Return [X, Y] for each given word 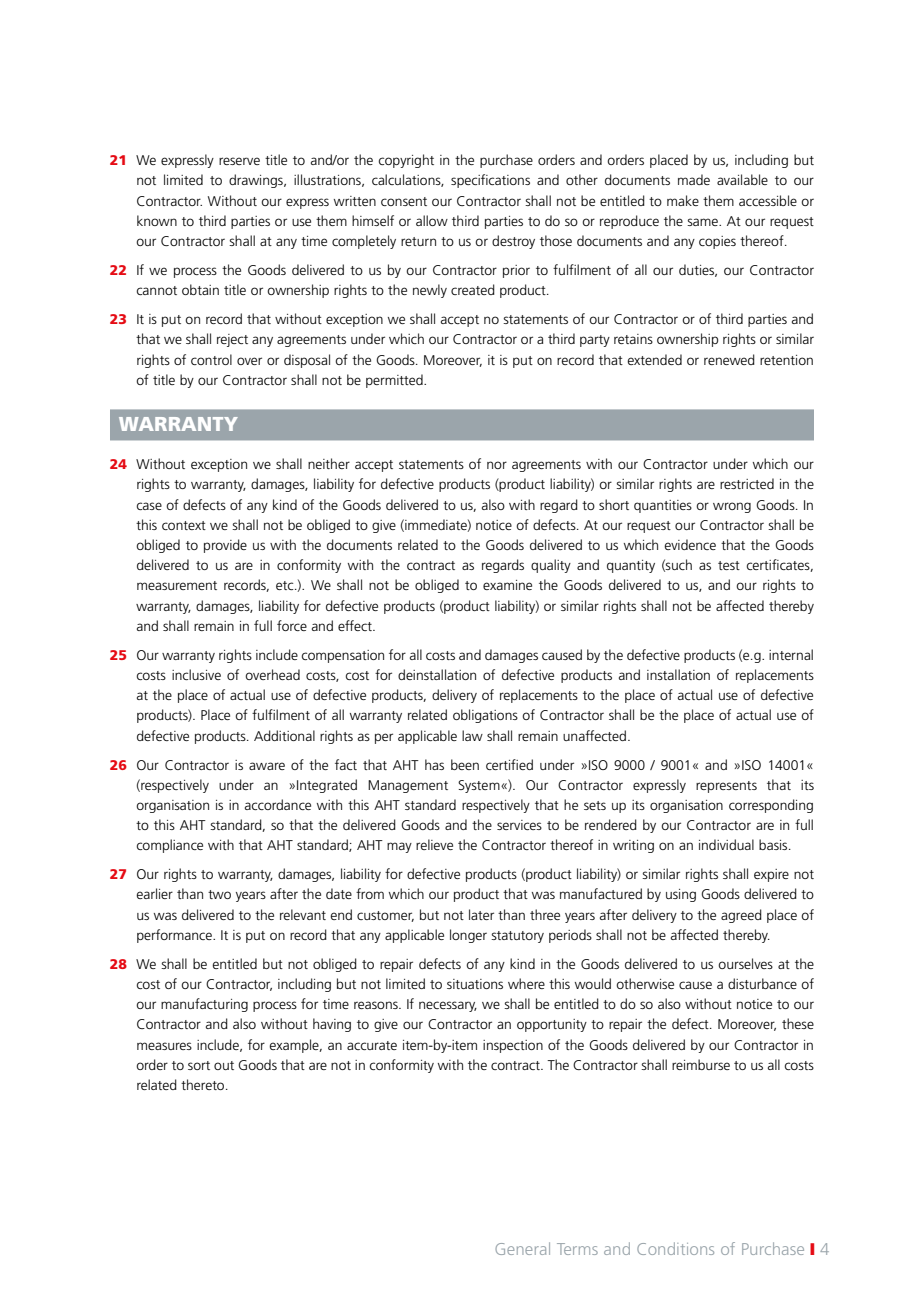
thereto [204, 1084]
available [742, 179]
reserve [239, 161]
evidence [690, 544]
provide [225, 546]
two [219, 894]
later [481, 914]
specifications [490, 181]
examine [507, 585]
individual [726, 844]
